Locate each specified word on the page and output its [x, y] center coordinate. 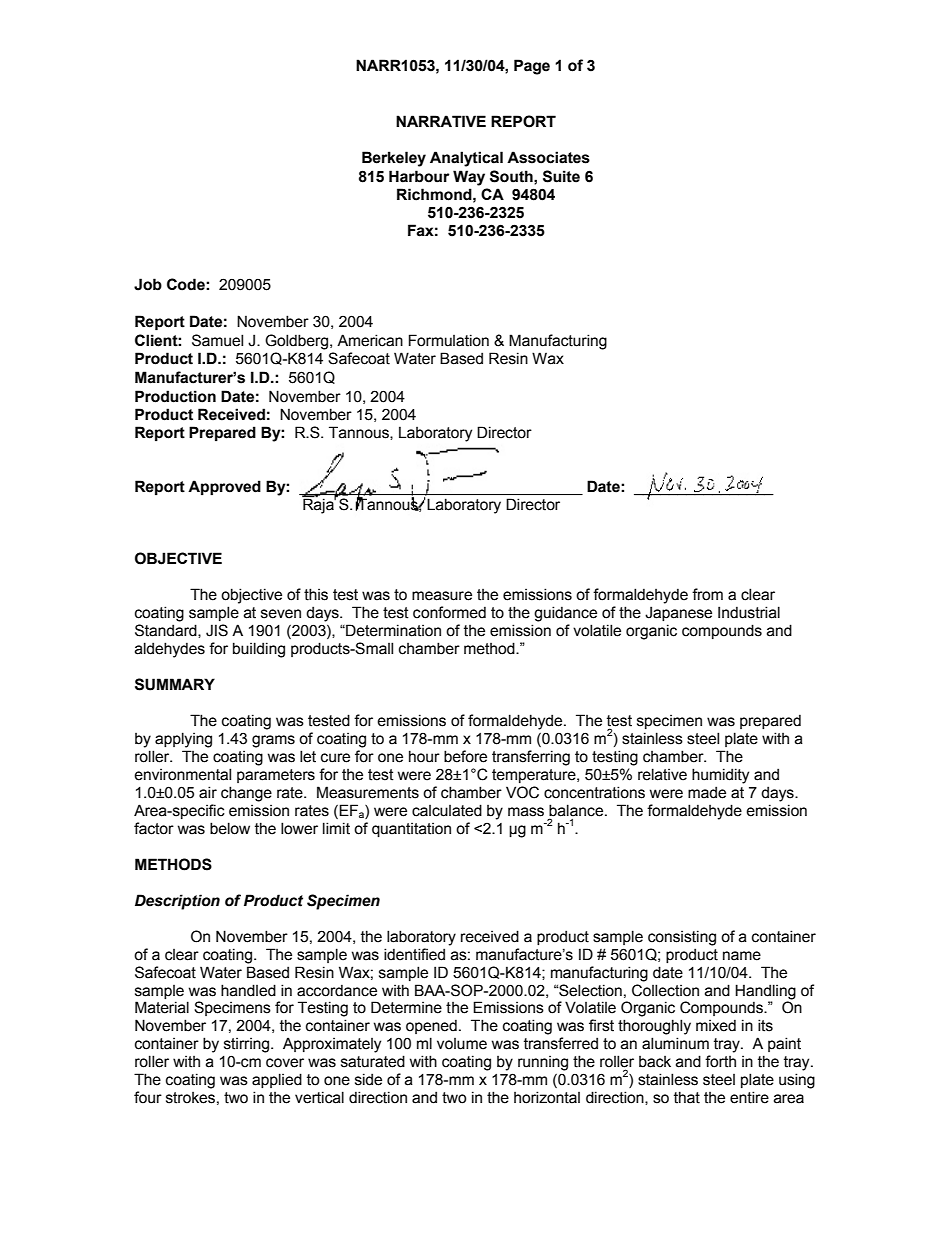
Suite [561, 176]
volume [462, 1044]
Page [532, 67]
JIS [217, 630]
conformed [449, 612]
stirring [248, 1045]
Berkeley [394, 159]
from [707, 594]
